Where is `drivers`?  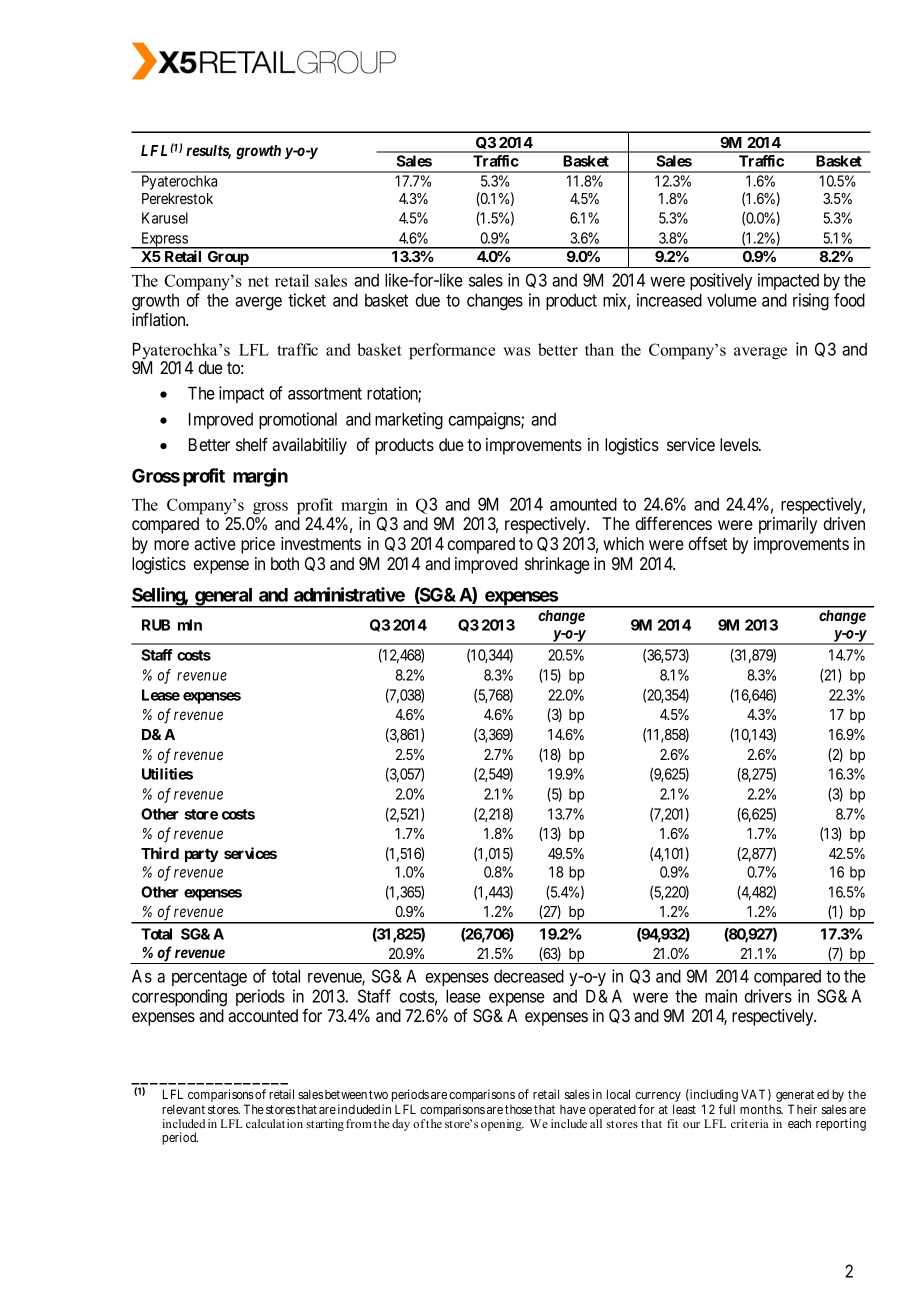 drivers is located at coordinates (768, 996).
